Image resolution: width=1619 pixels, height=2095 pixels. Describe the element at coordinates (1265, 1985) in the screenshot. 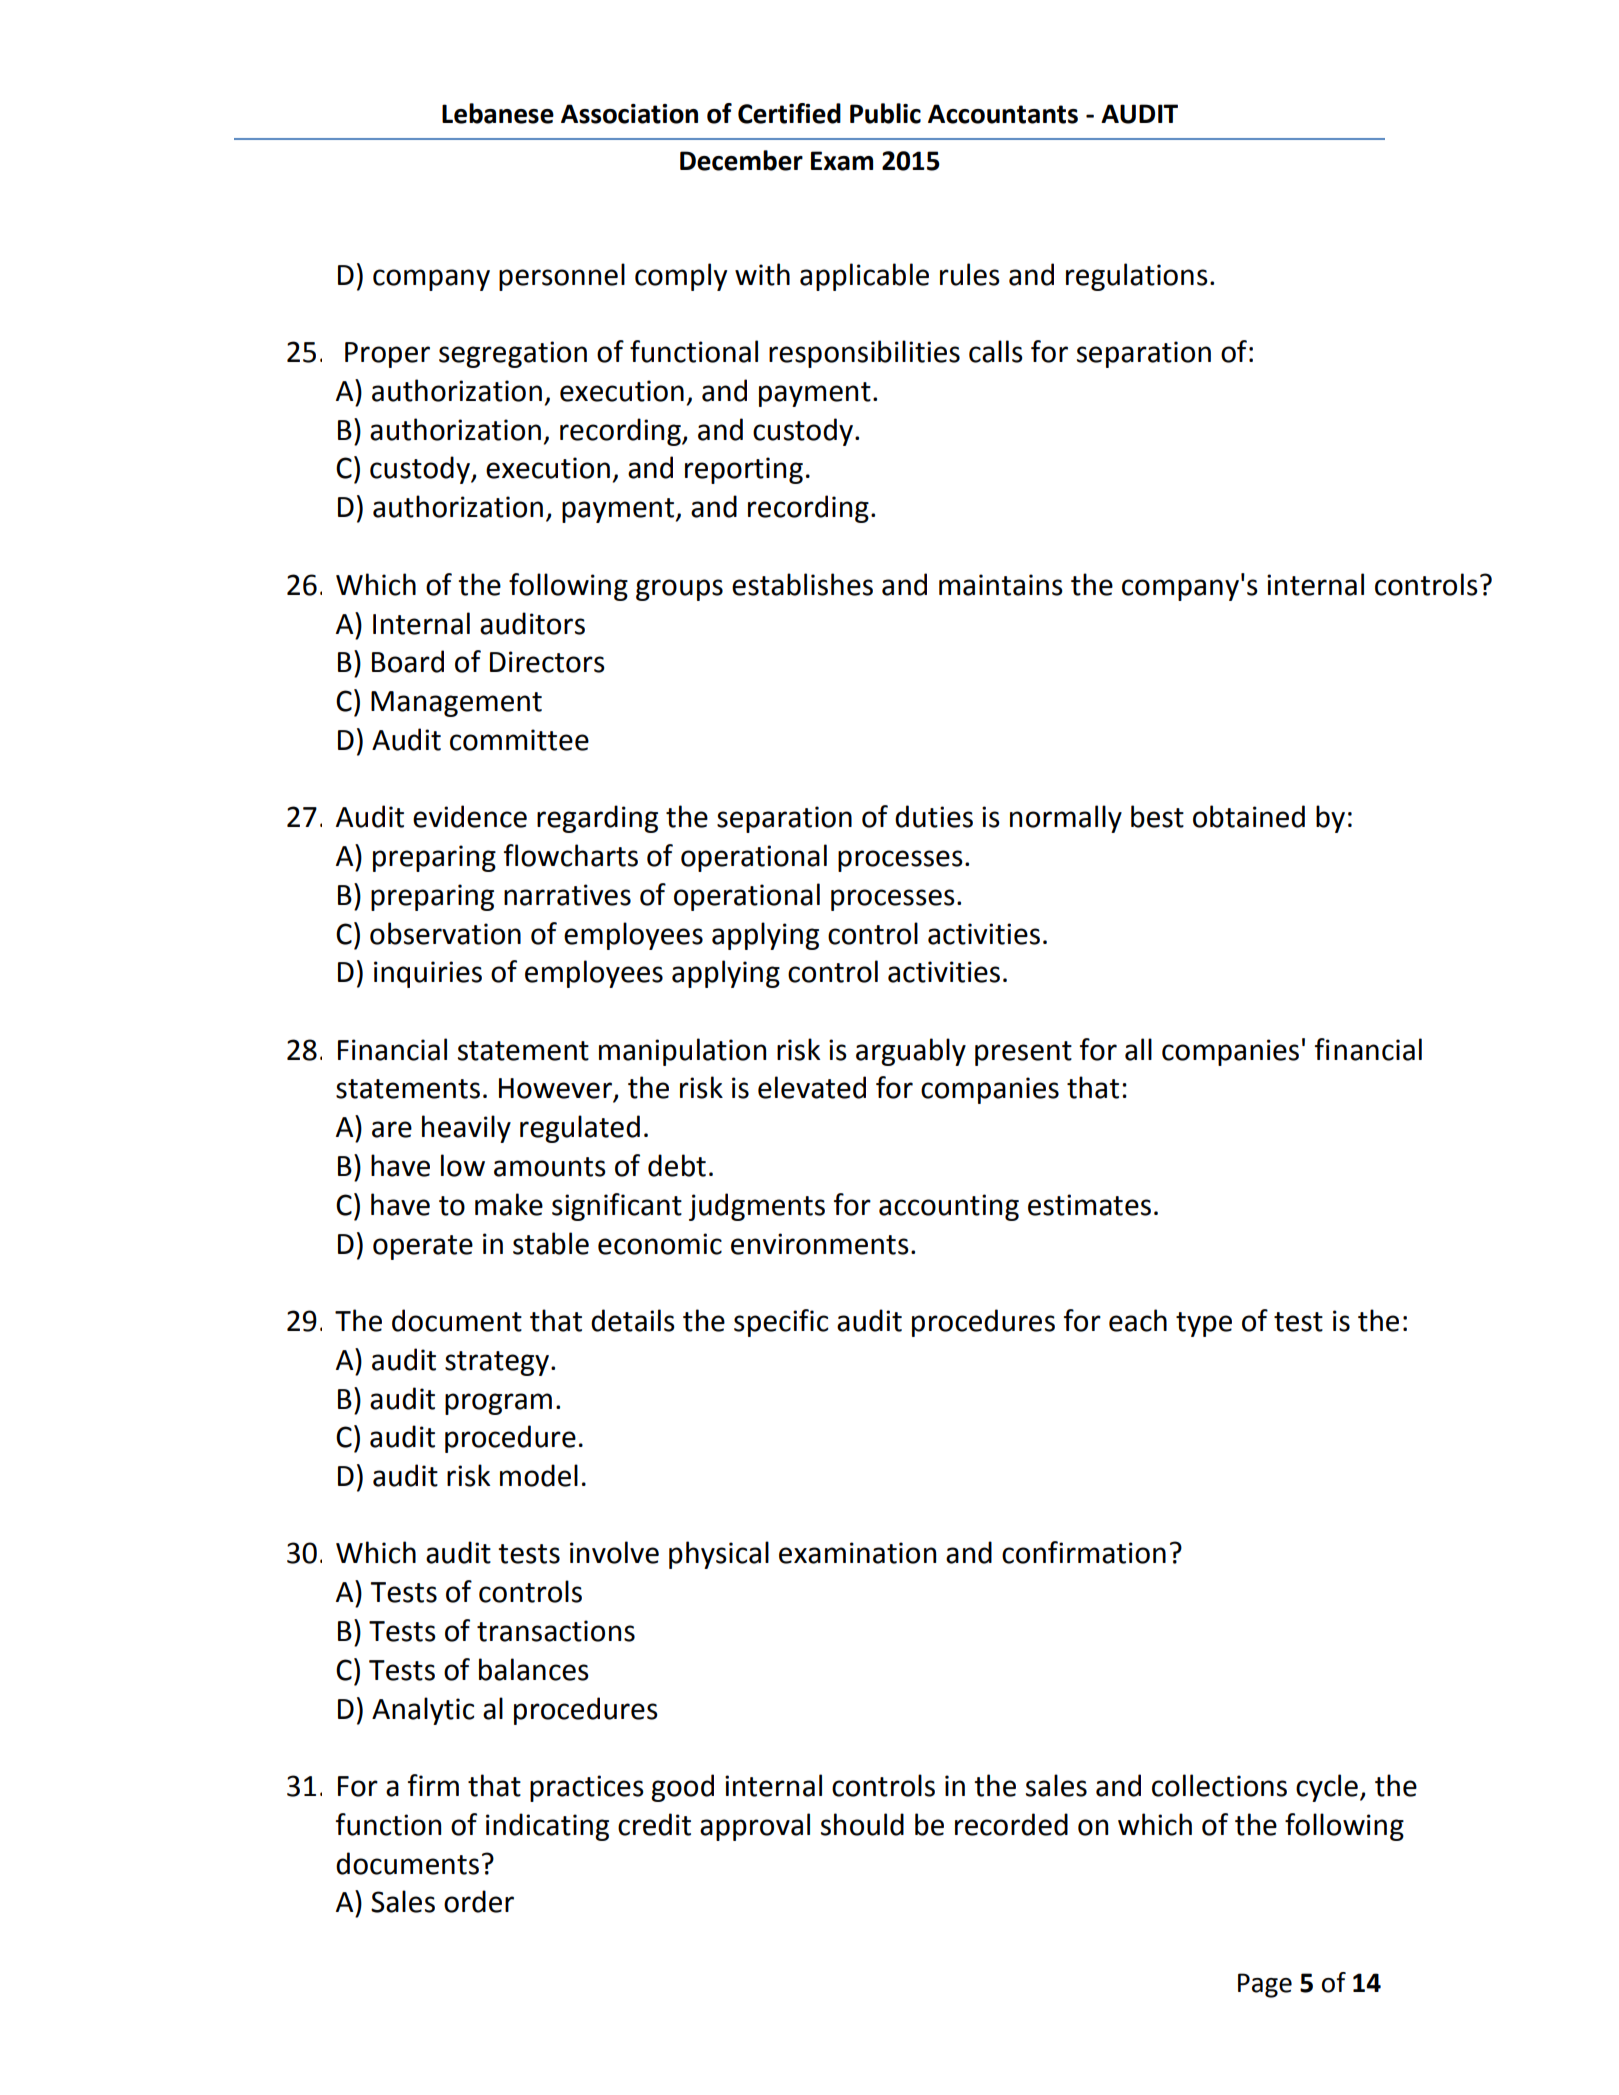

I see `Page` at that location.
